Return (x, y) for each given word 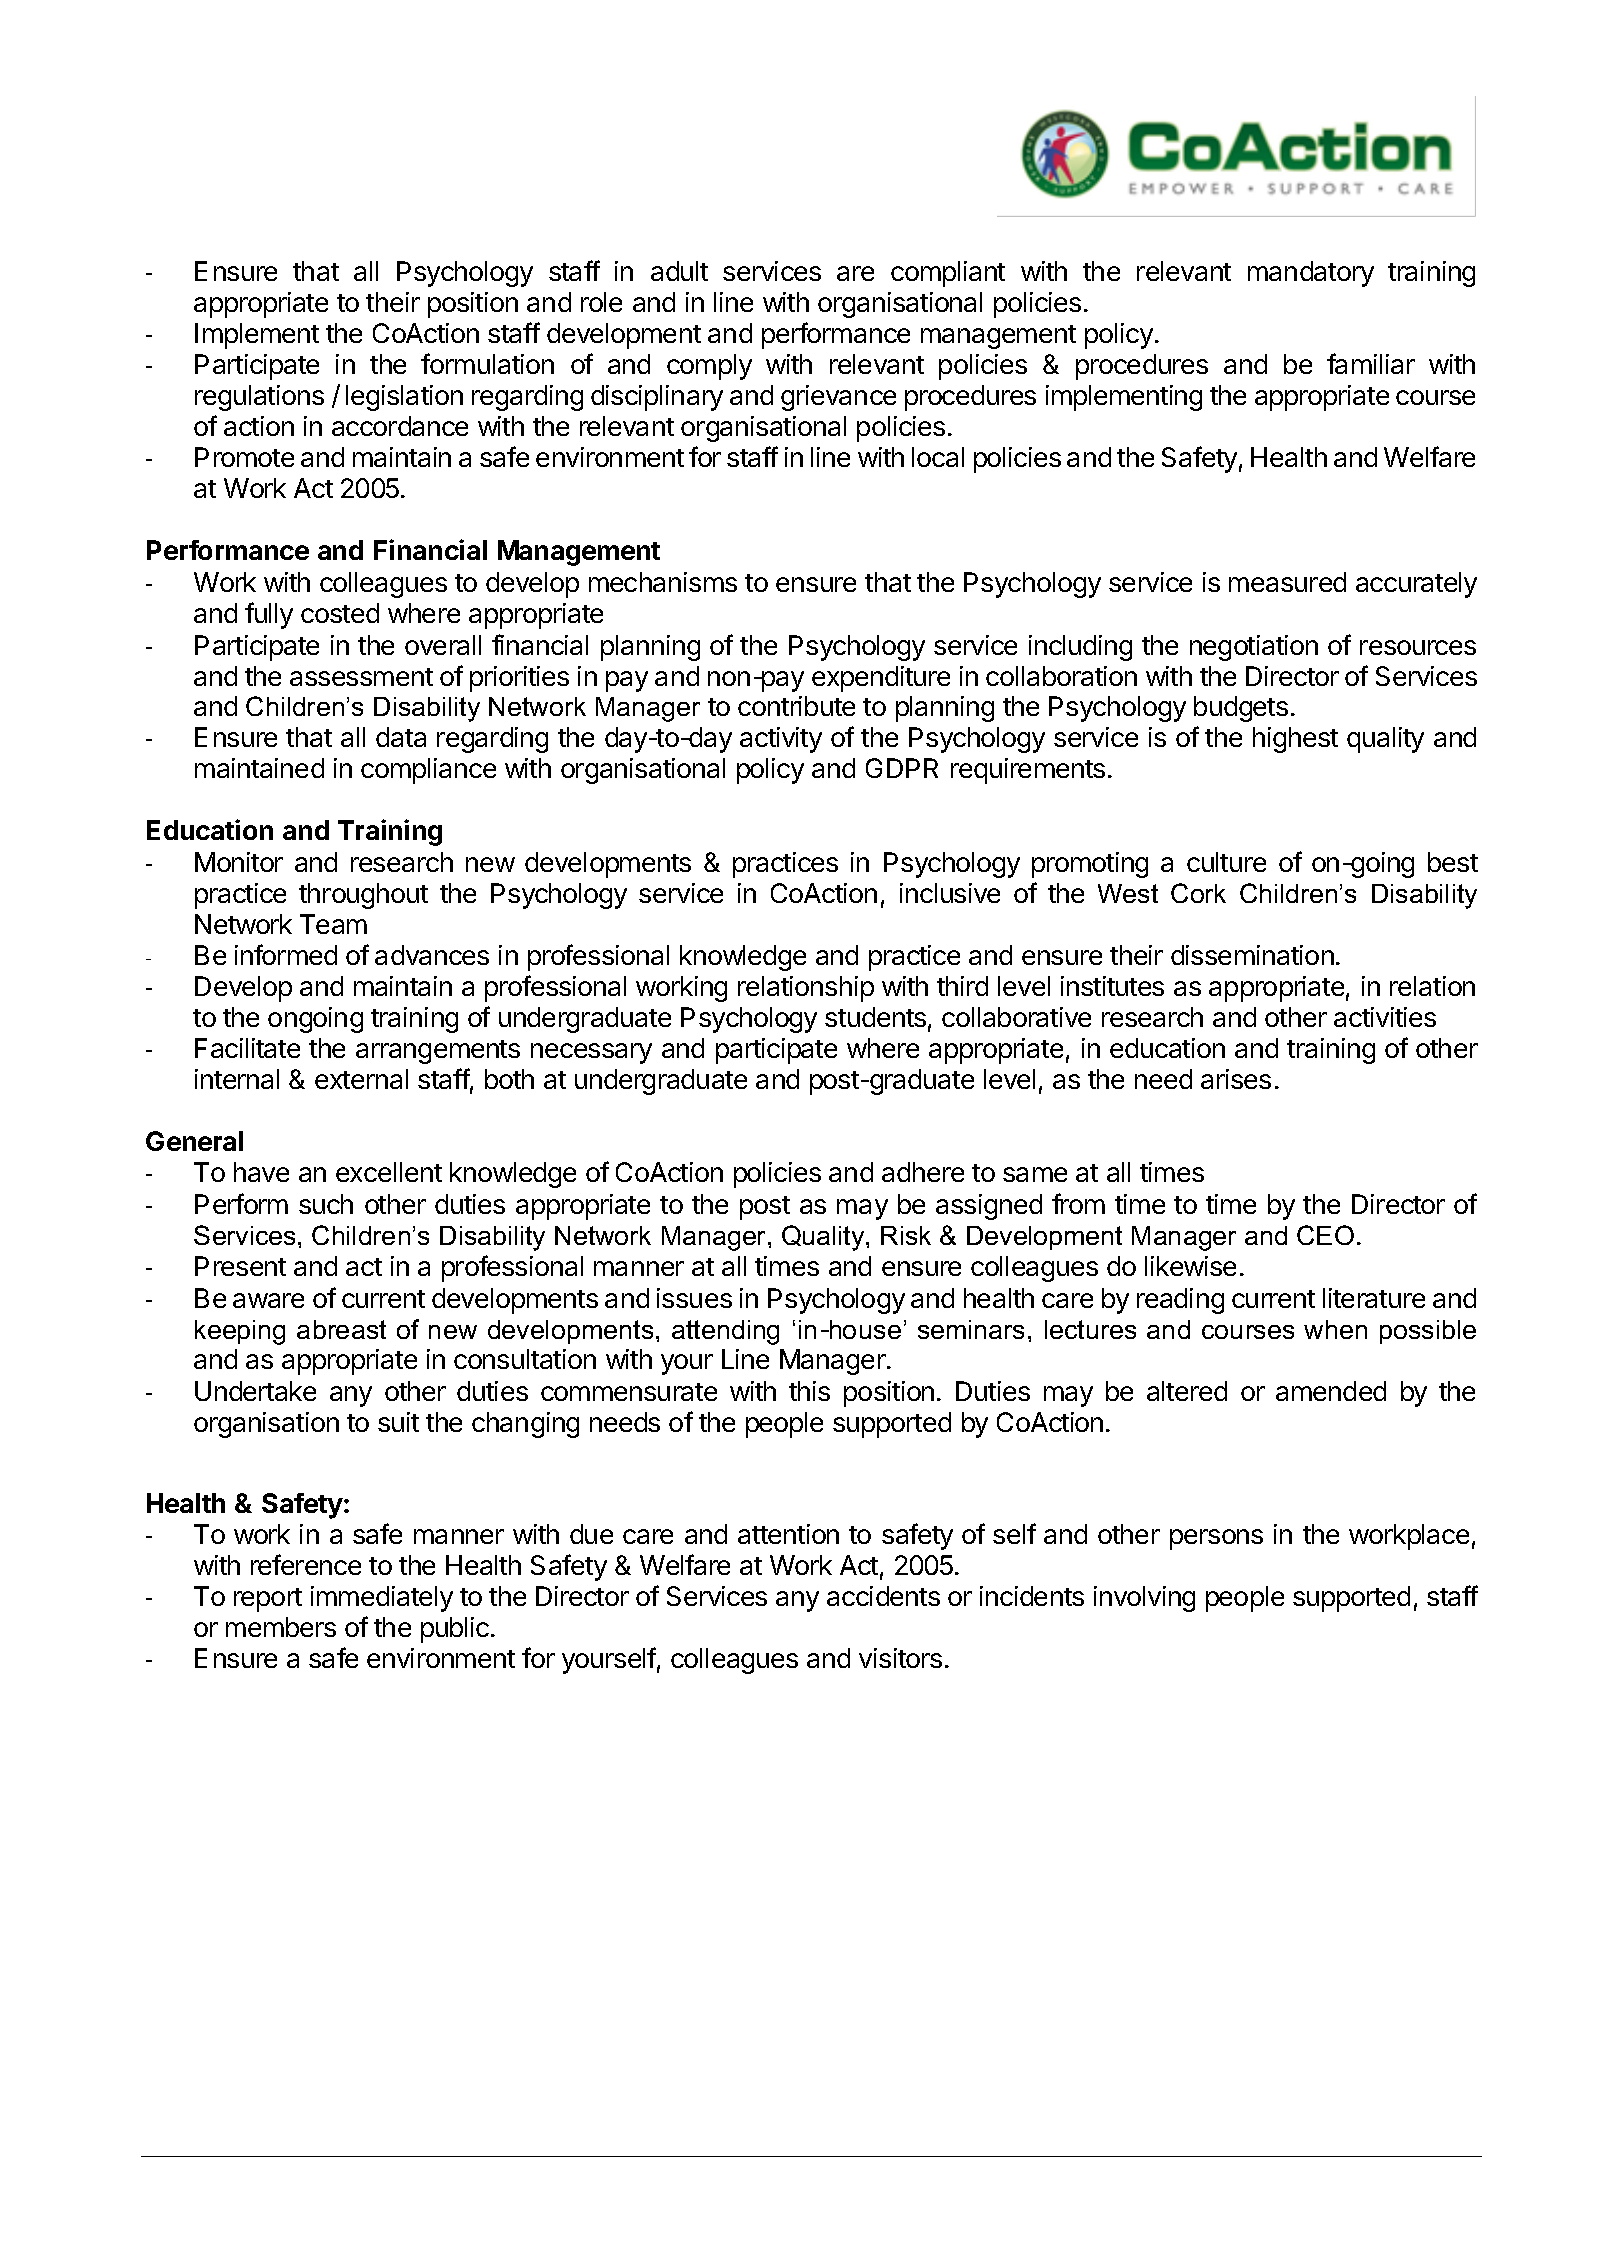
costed (340, 613)
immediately (382, 1599)
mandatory (1311, 274)
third (962, 986)
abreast (341, 1329)
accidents (883, 1596)
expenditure (881, 679)
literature (1374, 1298)
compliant (948, 274)
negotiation (1254, 648)
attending (725, 1332)
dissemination (1252, 955)
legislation (404, 398)
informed (286, 954)
